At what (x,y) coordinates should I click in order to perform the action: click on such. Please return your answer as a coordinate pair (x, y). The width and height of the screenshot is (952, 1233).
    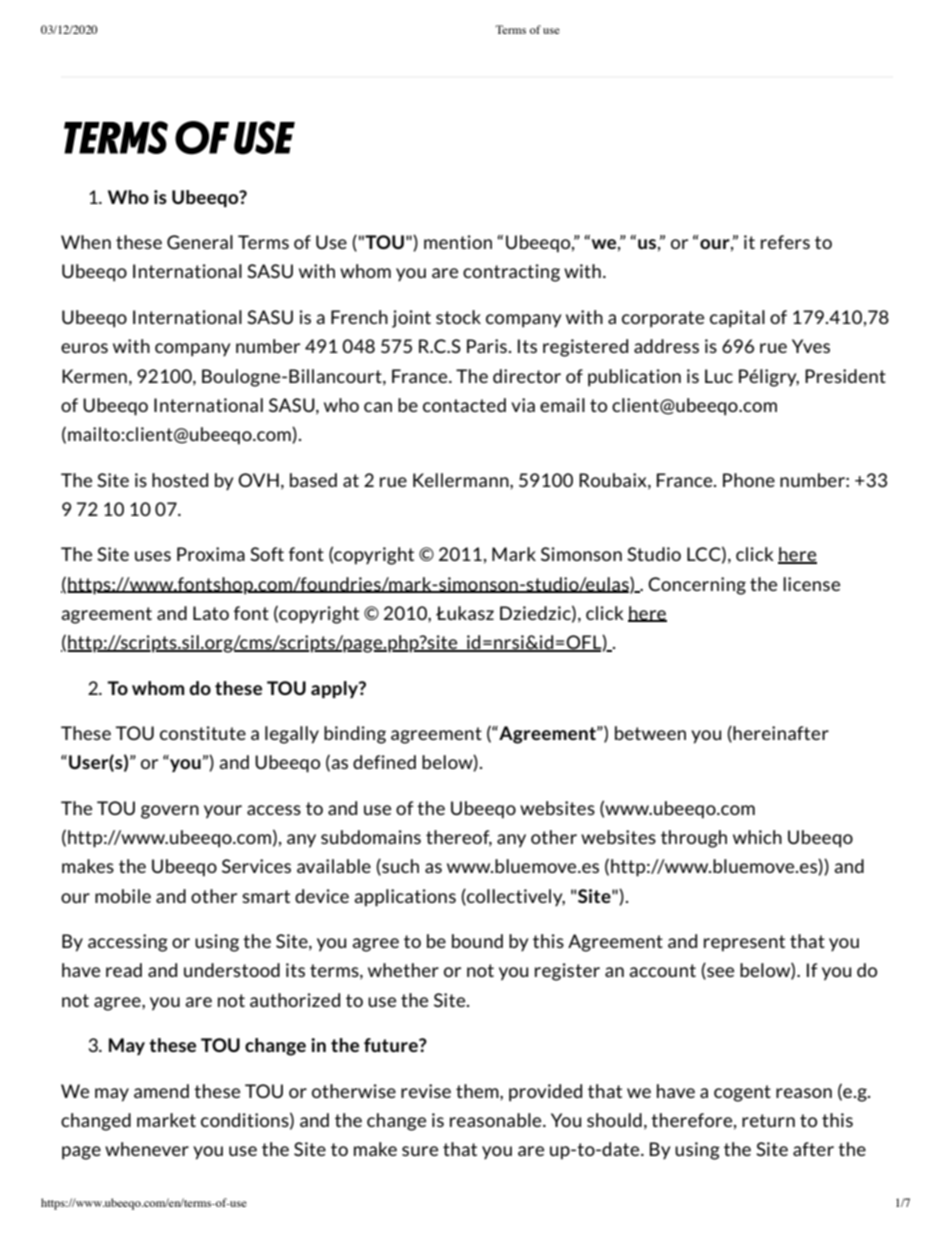
    Looking at the image, I should click on (399, 867).
